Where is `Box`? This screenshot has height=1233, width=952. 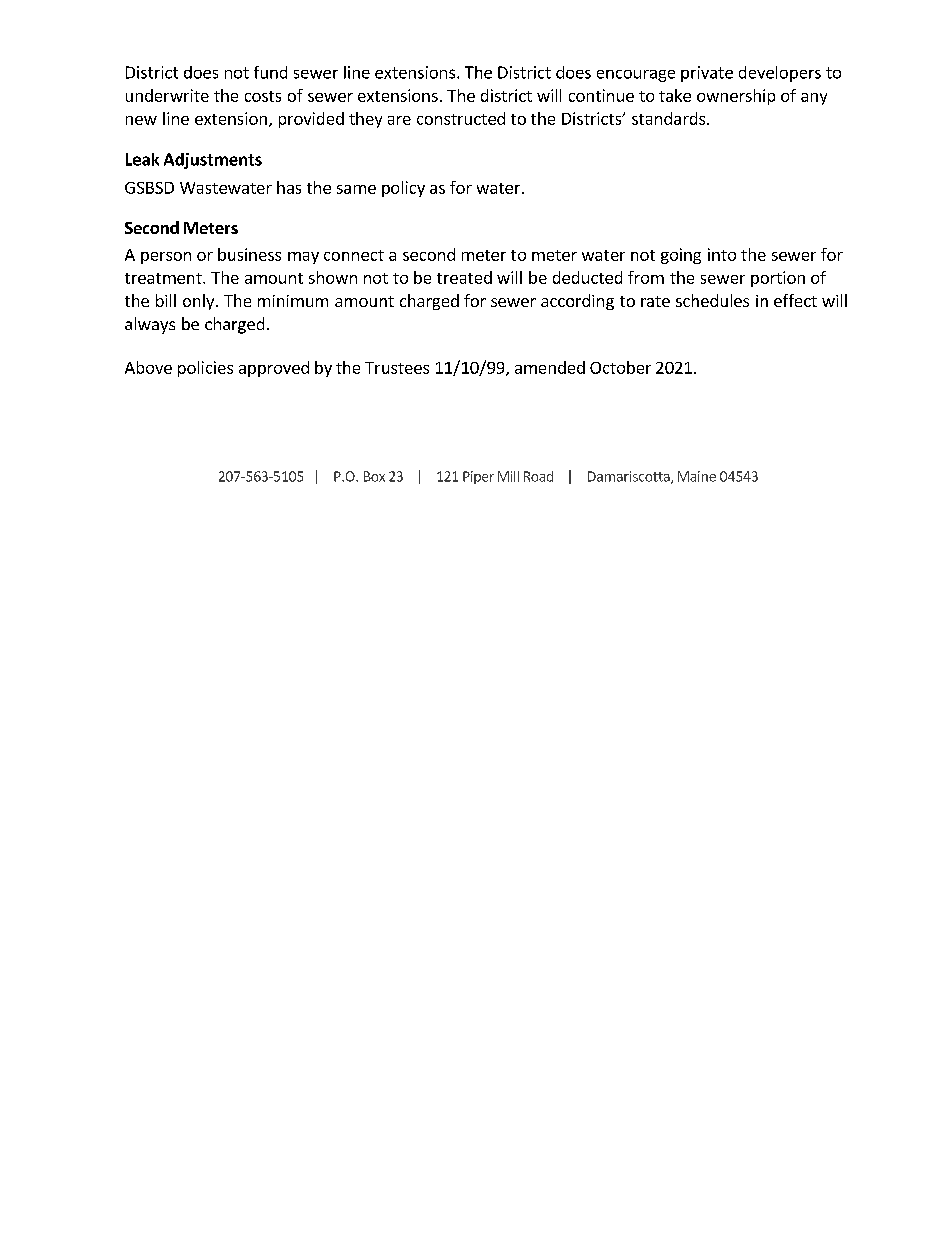
Box is located at coordinates (374, 476).
